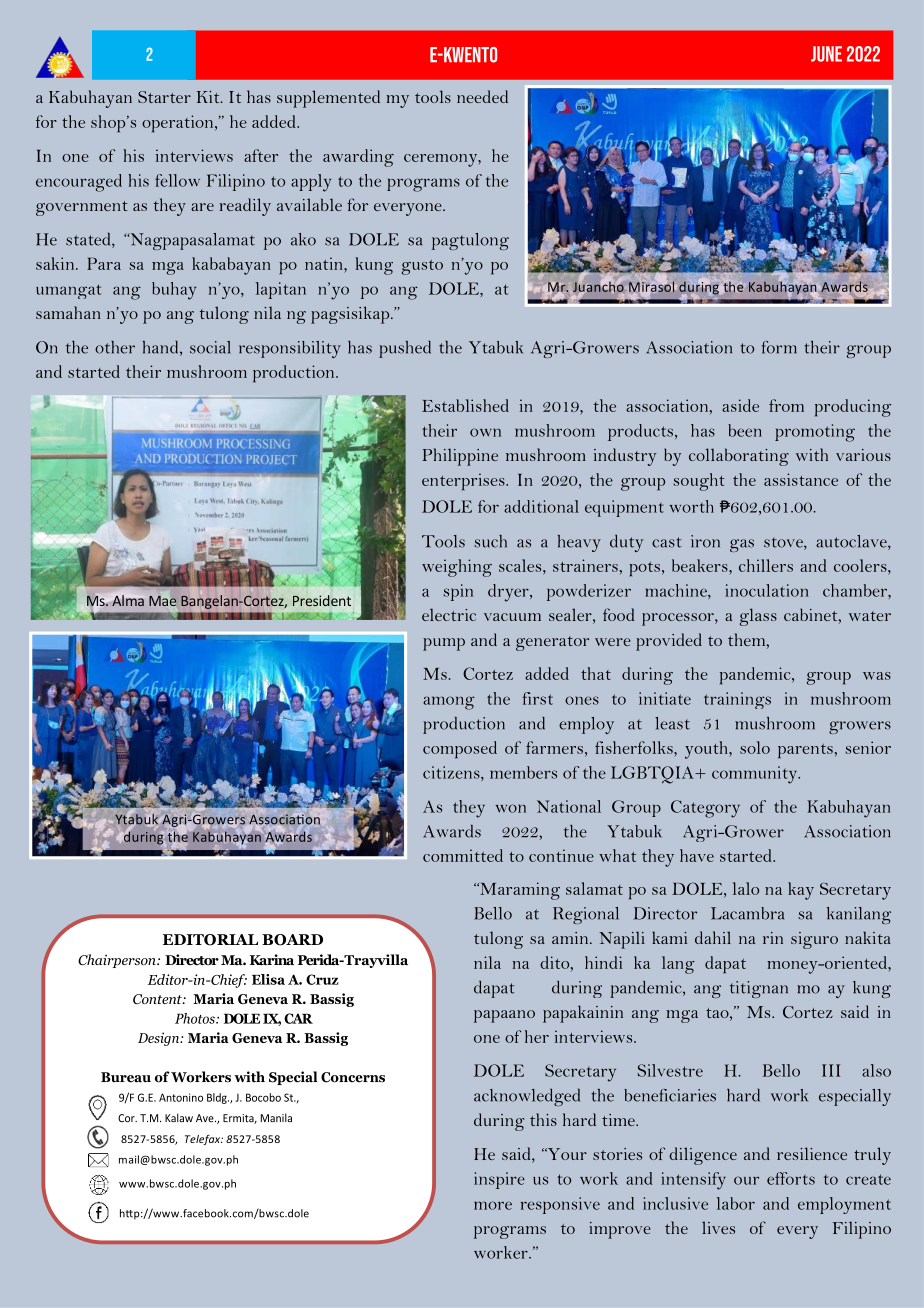  What do you see at coordinates (758, 617) in the screenshot?
I see `glass` at bounding box center [758, 617].
